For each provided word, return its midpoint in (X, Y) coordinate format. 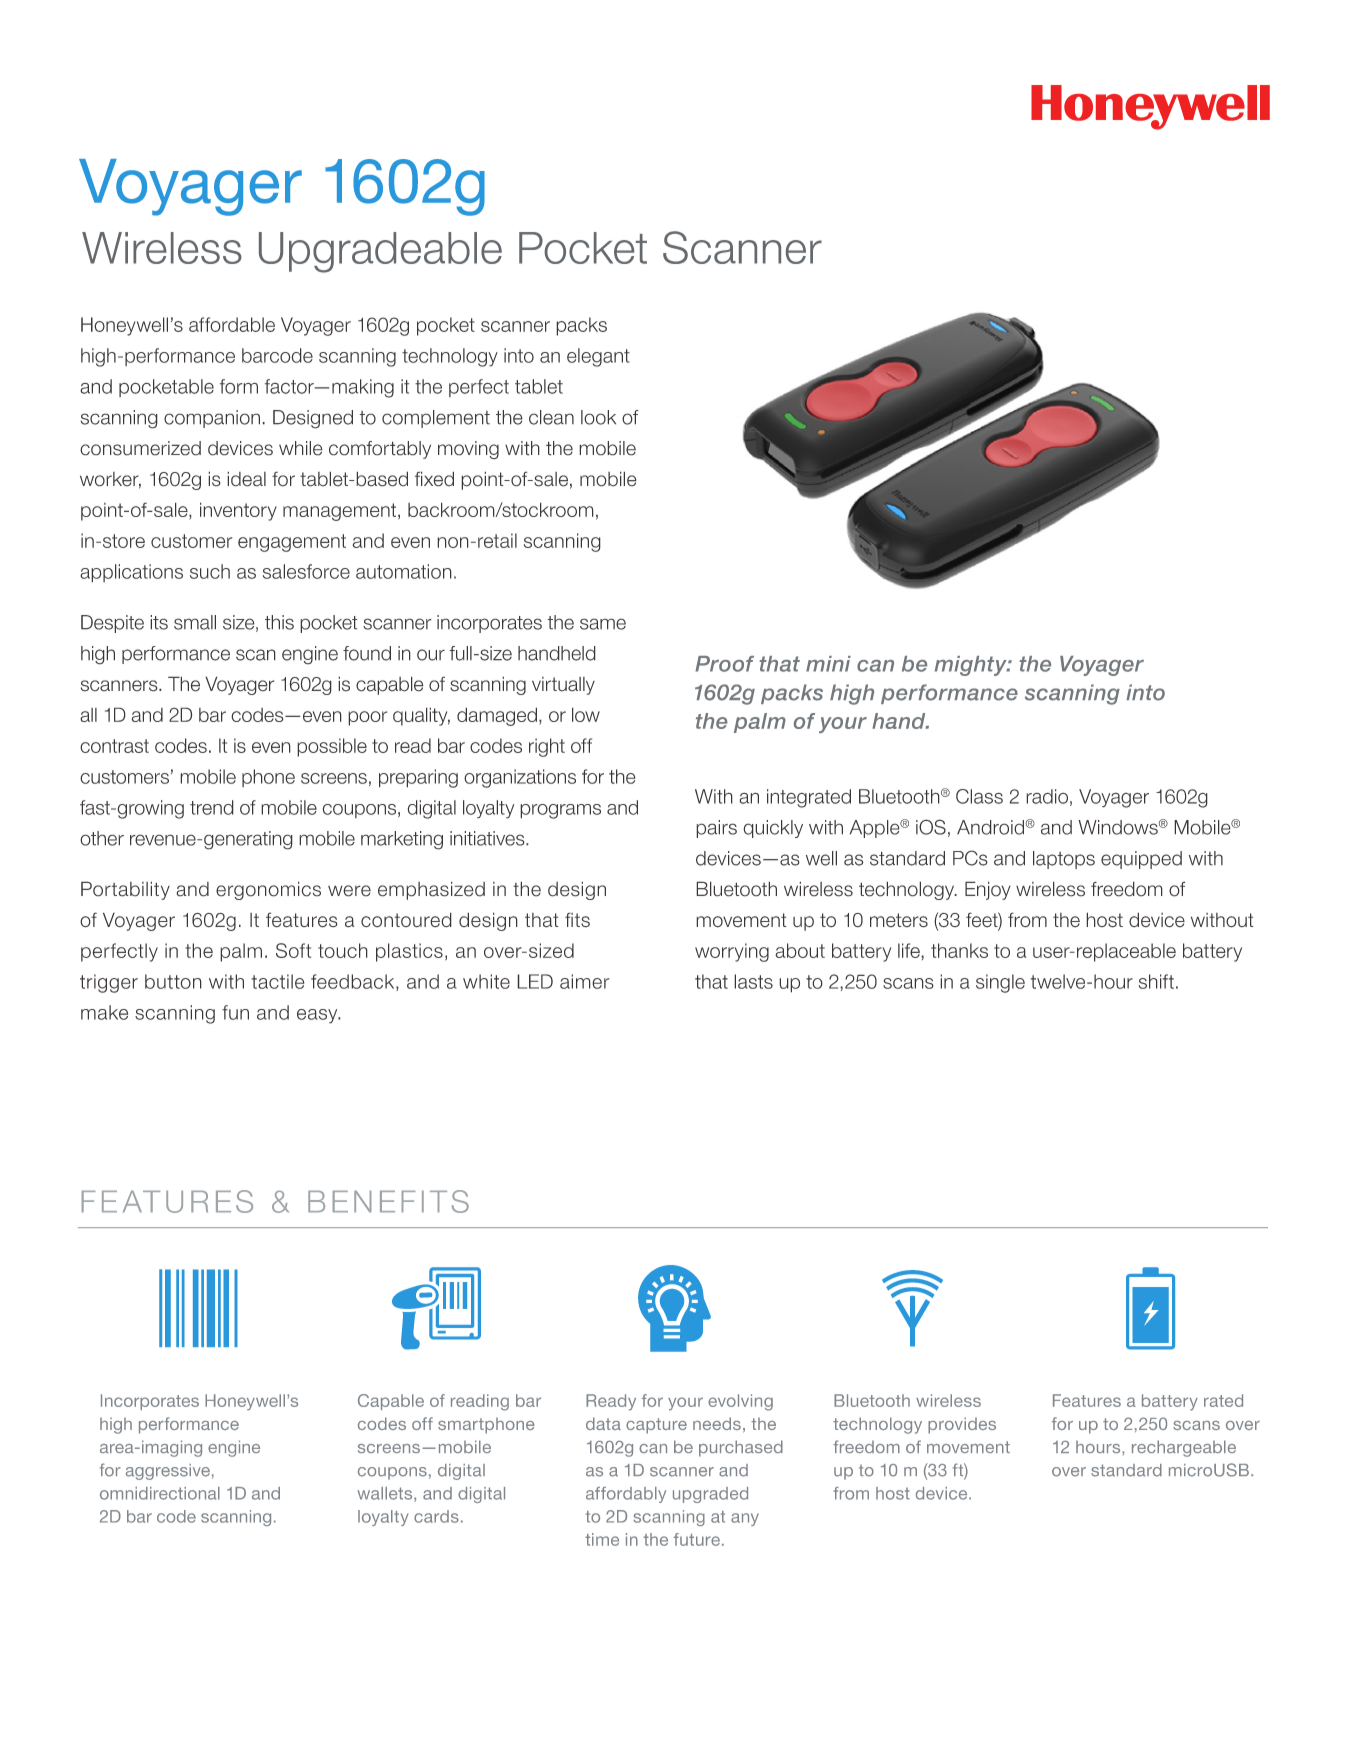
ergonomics (268, 890)
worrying (732, 952)
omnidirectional (160, 1493)
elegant (598, 357)
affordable (232, 324)
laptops (1064, 860)
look (598, 417)
